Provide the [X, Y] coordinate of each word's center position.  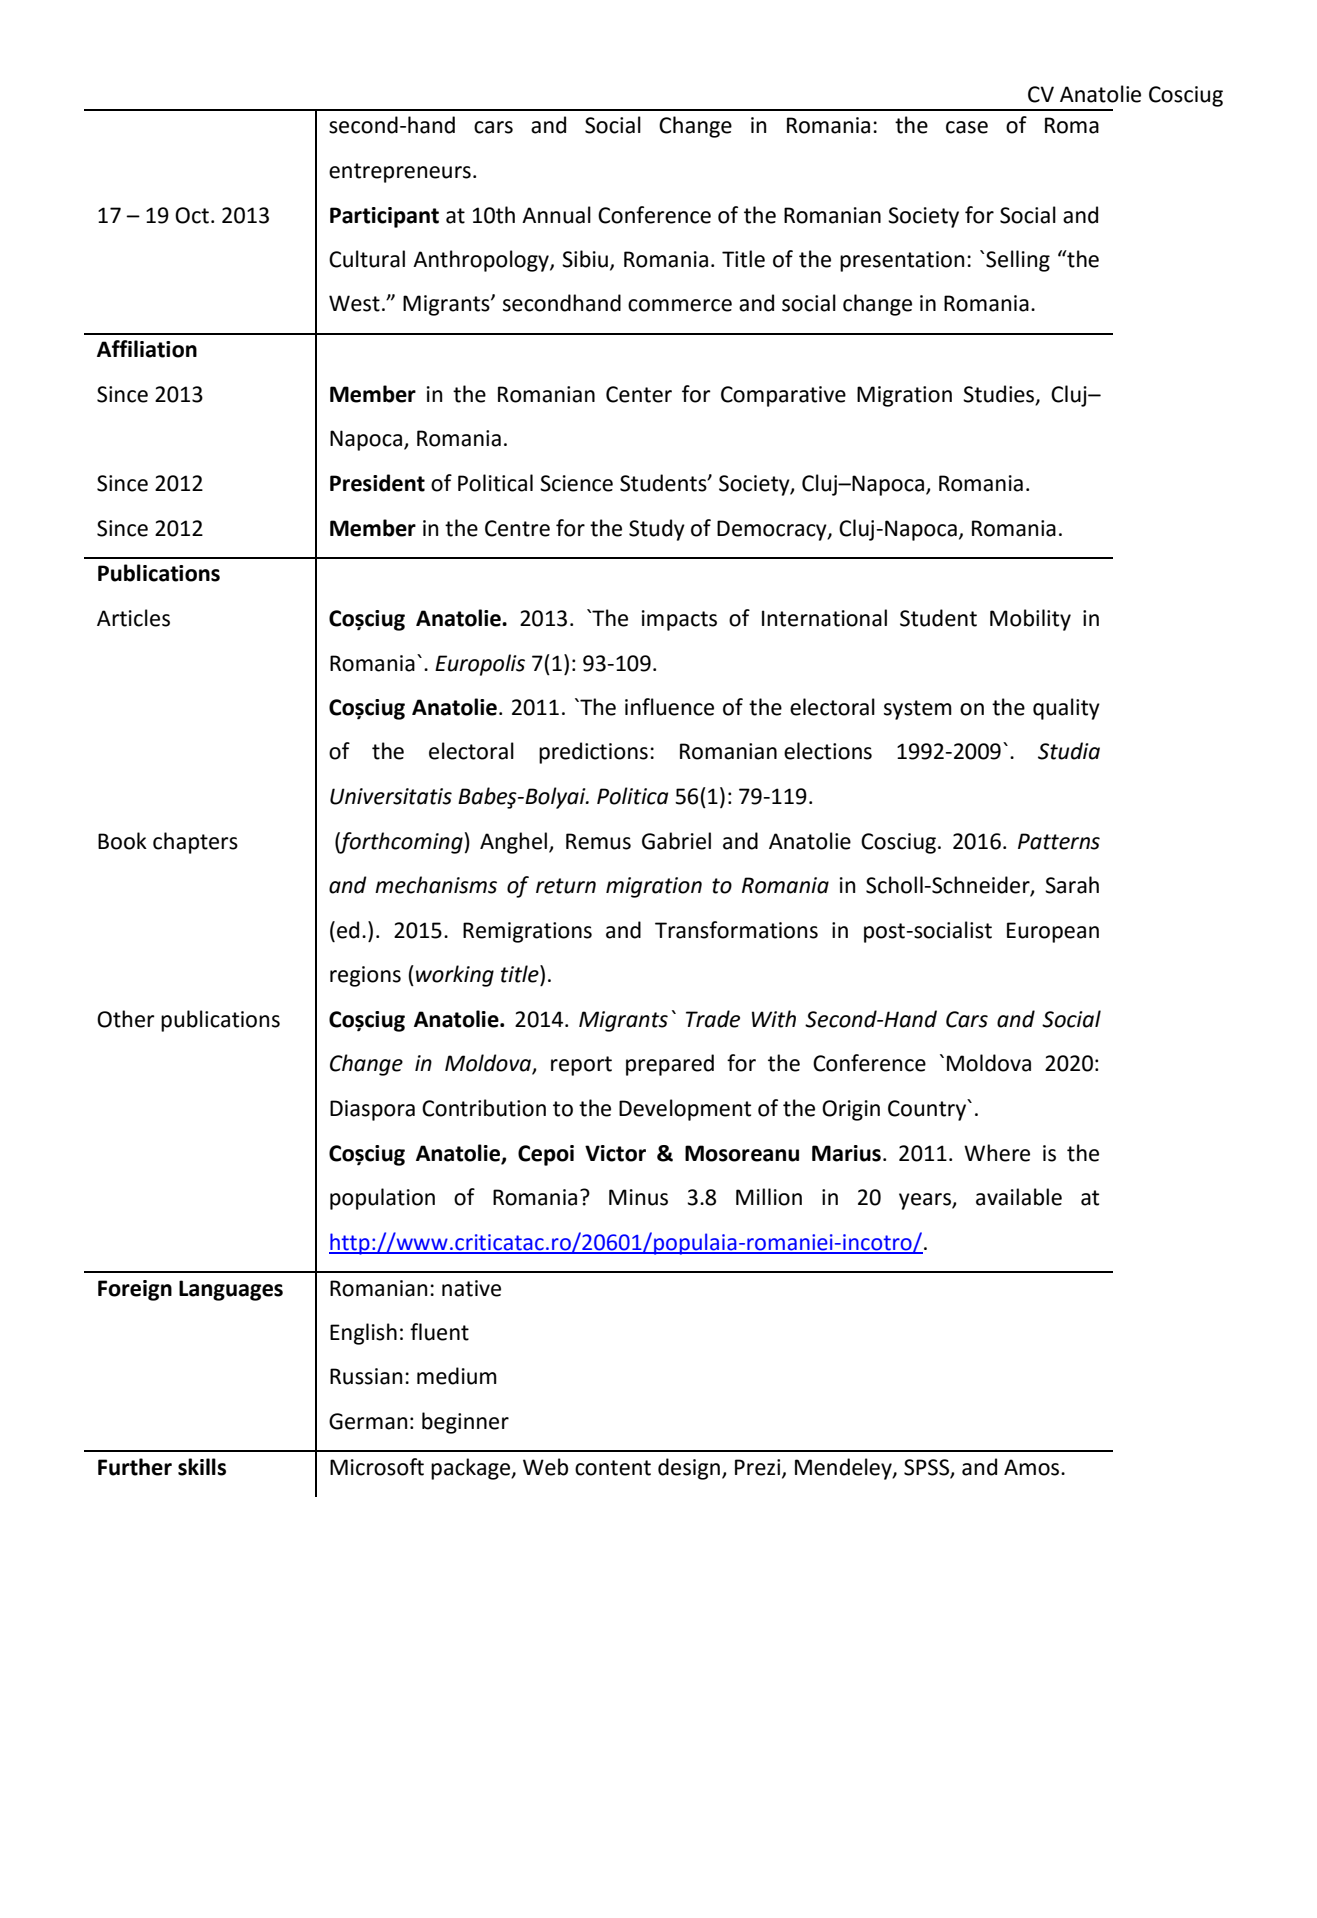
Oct [192, 215]
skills [202, 1467]
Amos [1033, 1467]
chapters [195, 843]
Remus [598, 841]
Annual [556, 215]
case [967, 127]
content [613, 1468]
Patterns [1059, 841]
